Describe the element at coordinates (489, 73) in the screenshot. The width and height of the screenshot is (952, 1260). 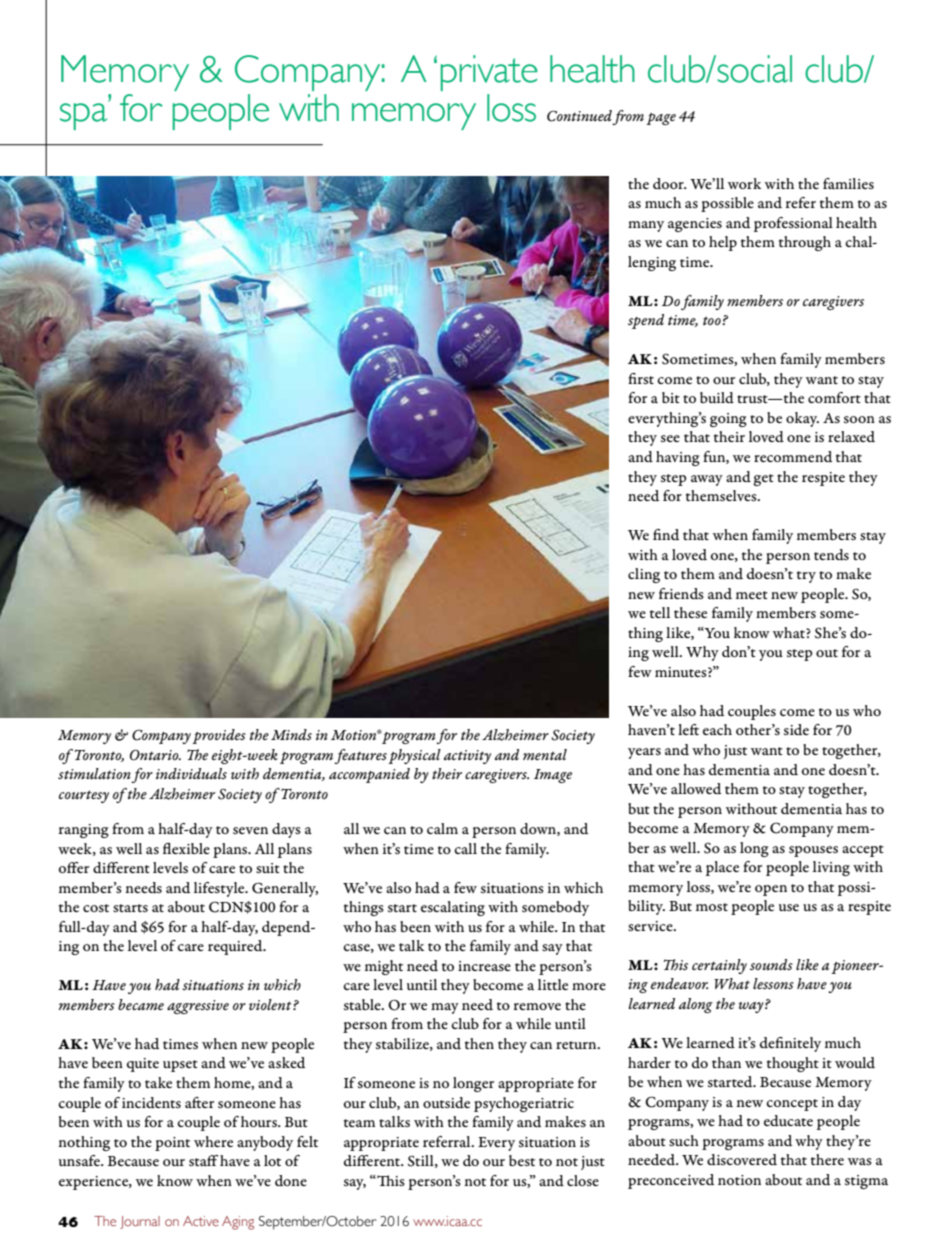
I see `private` at that location.
